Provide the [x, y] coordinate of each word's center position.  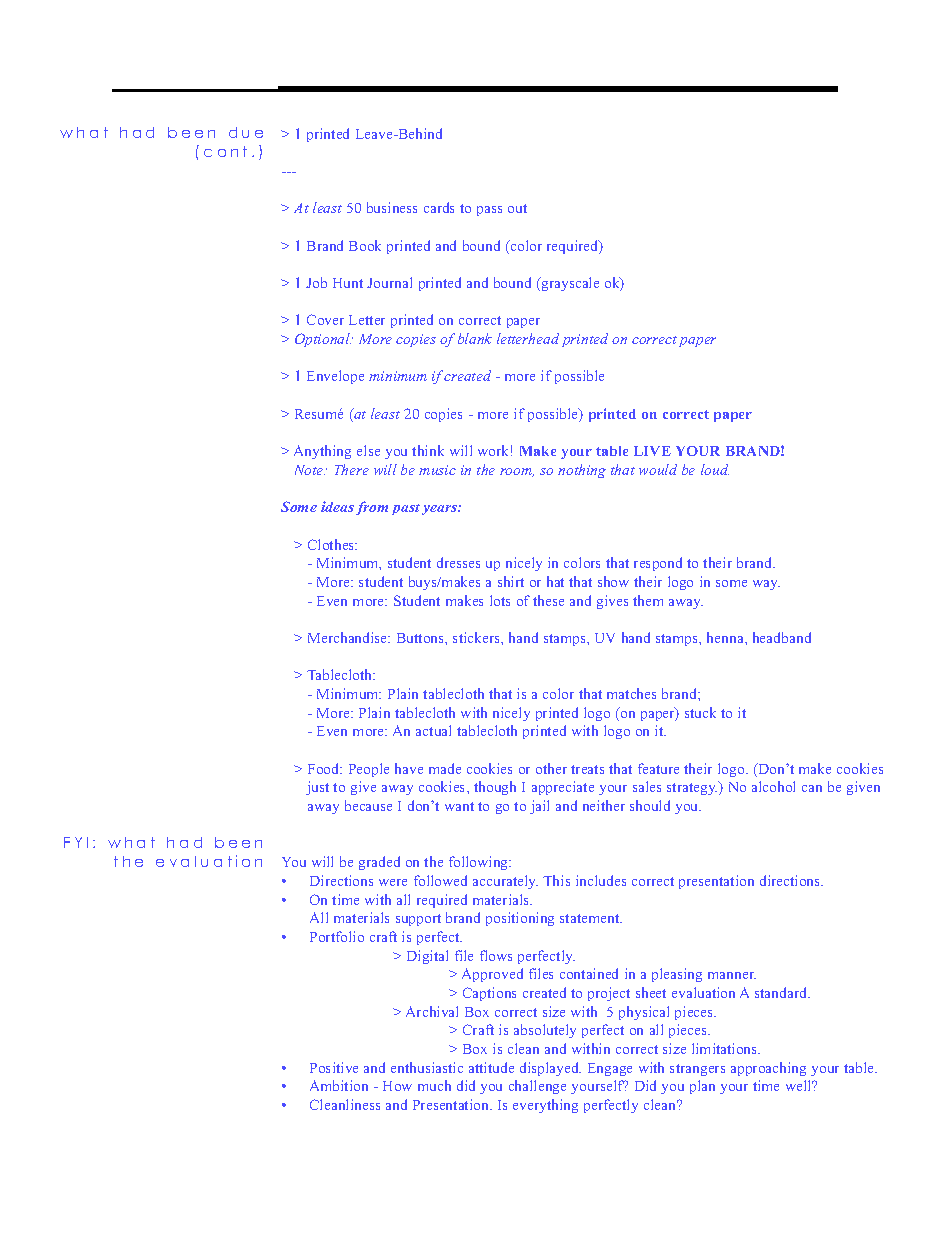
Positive [334, 1067]
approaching [768, 1069]
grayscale [569, 284]
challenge [537, 1087]
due [246, 132]
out [517, 208]
